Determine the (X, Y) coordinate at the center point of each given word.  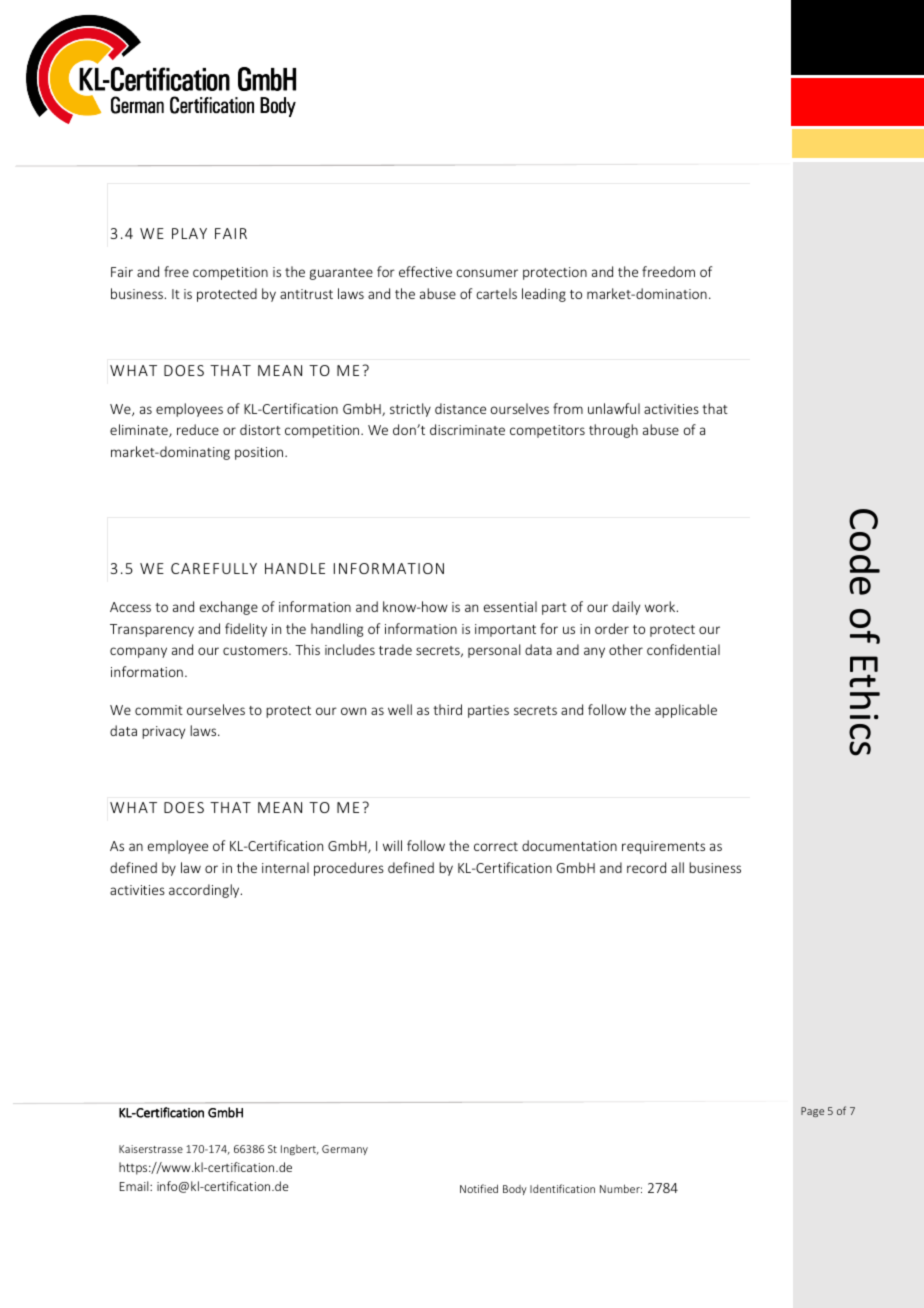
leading (544, 295)
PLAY (189, 233)
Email (135, 1186)
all (677, 867)
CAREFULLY (214, 568)
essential (510, 606)
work (661, 606)
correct (496, 846)
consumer (487, 273)
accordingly (205, 891)
